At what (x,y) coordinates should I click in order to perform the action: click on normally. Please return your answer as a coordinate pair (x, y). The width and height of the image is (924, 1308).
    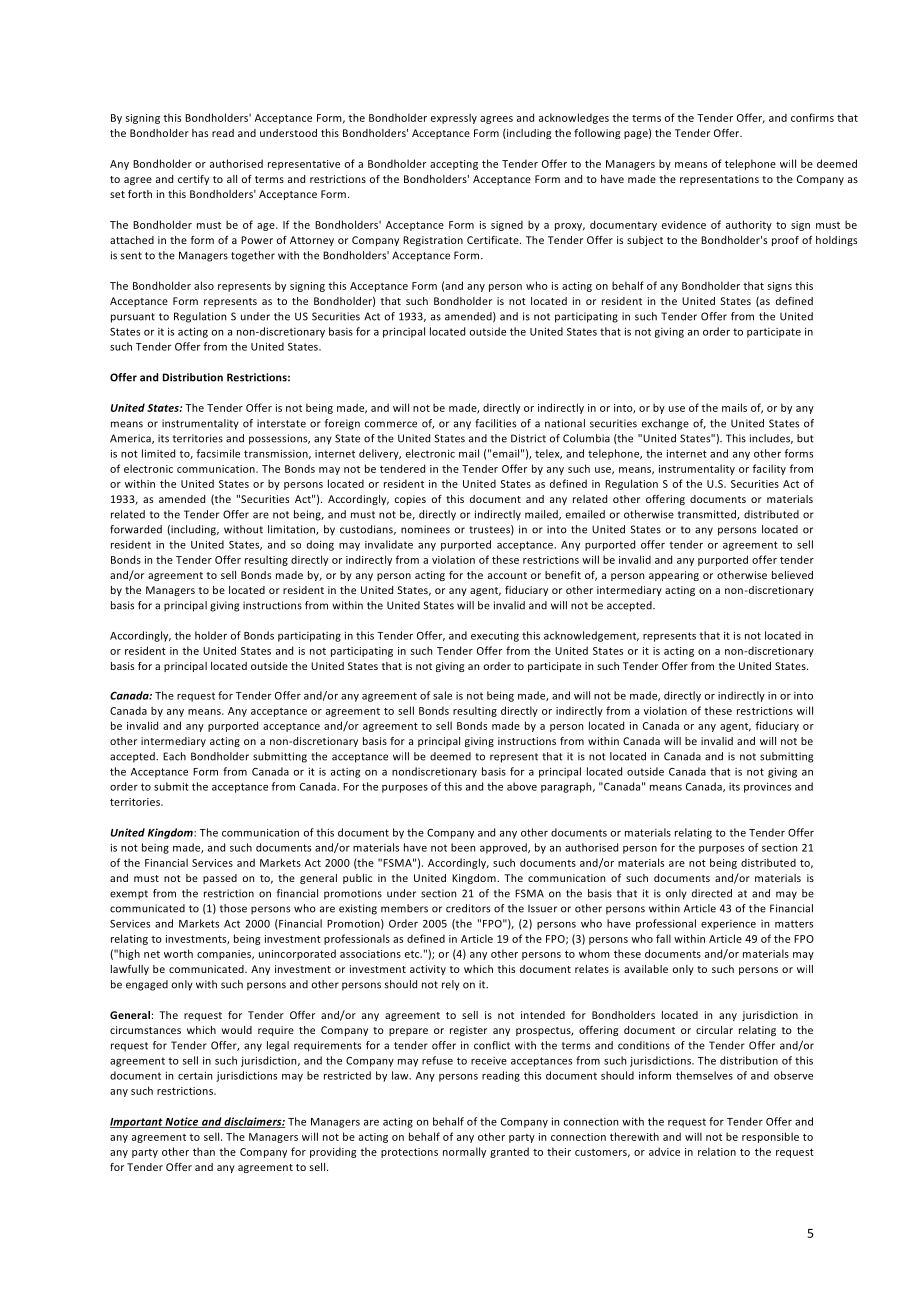
    Looking at the image, I should click on (464, 1152).
